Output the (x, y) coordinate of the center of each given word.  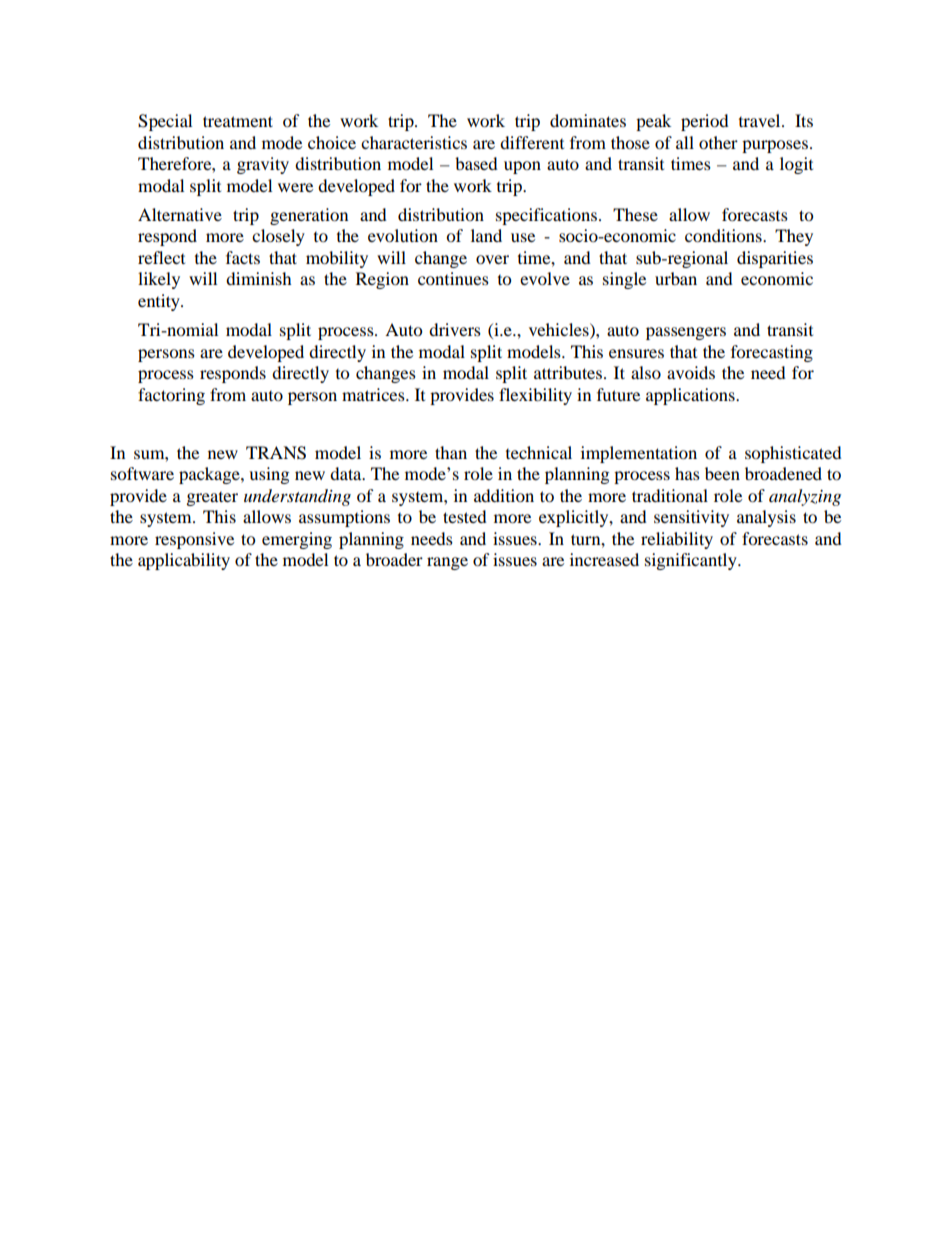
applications (691, 396)
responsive (194, 540)
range (447, 563)
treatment (238, 121)
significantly (692, 561)
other (718, 142)
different (532, 142)
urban (676, 278)
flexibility (535, 396)
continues (453, 278)
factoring (171, 396)
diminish (259, 278)
